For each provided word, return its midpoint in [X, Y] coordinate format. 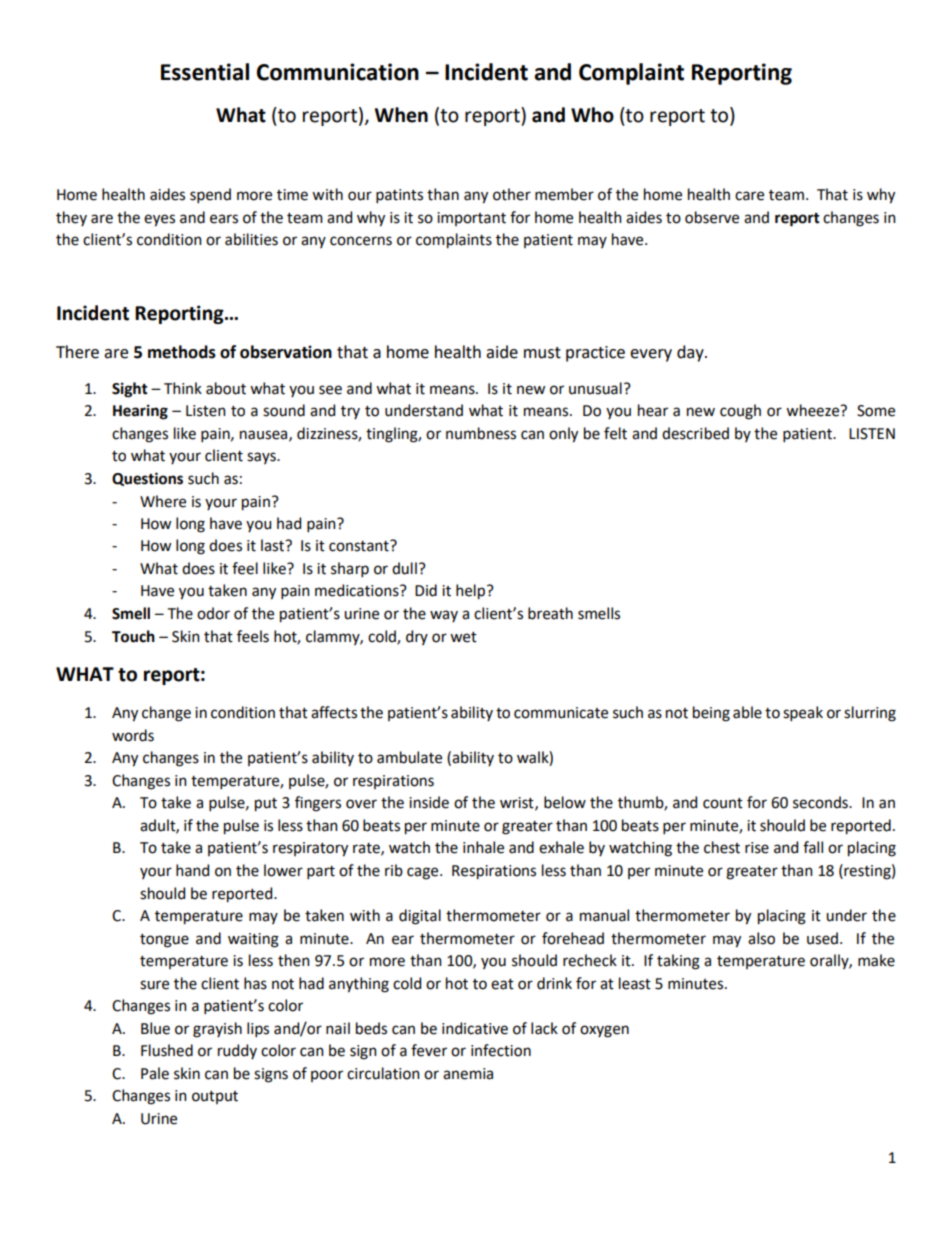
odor [213, 613]
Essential [205, 72]
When [401, 115]
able [747, 712]
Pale [155, 1073]
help [470, 592]
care [749, 196]
